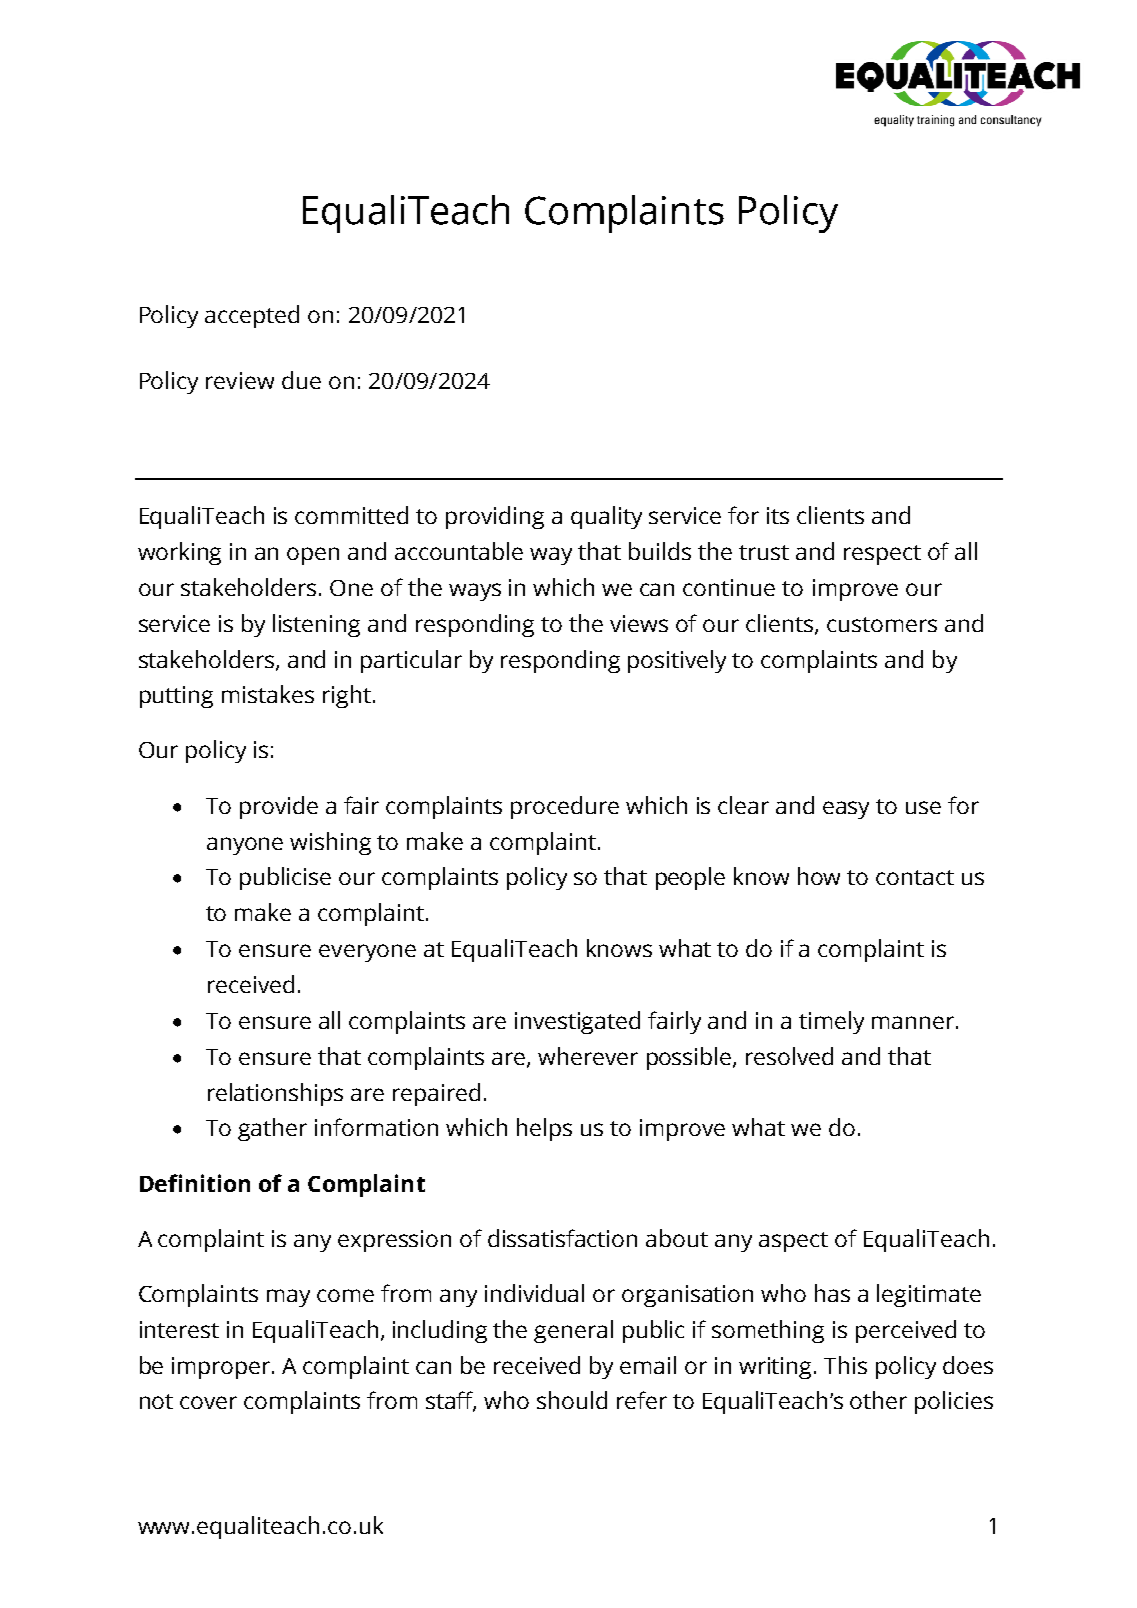 This screenshot has height=1608, width=1137. What do you see at coordinates (222, 1368) in the screenshot?
I see `improper` at bounding box center [222, 1368].
